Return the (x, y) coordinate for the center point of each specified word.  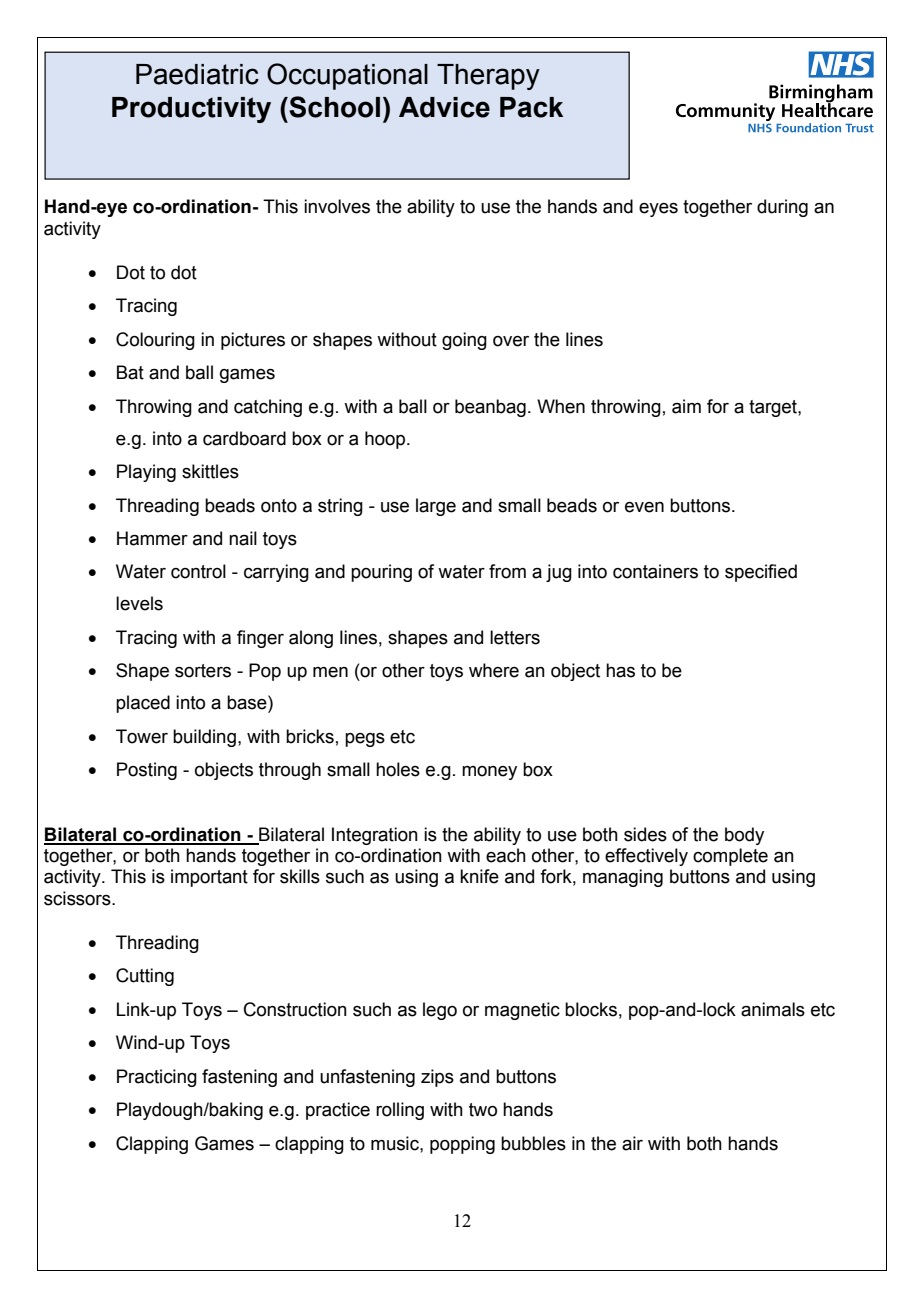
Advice (444, 107)
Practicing (157, 1078)
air (632, 1143)
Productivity (191, 110)
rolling (400, 1111)
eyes (658, 210)
